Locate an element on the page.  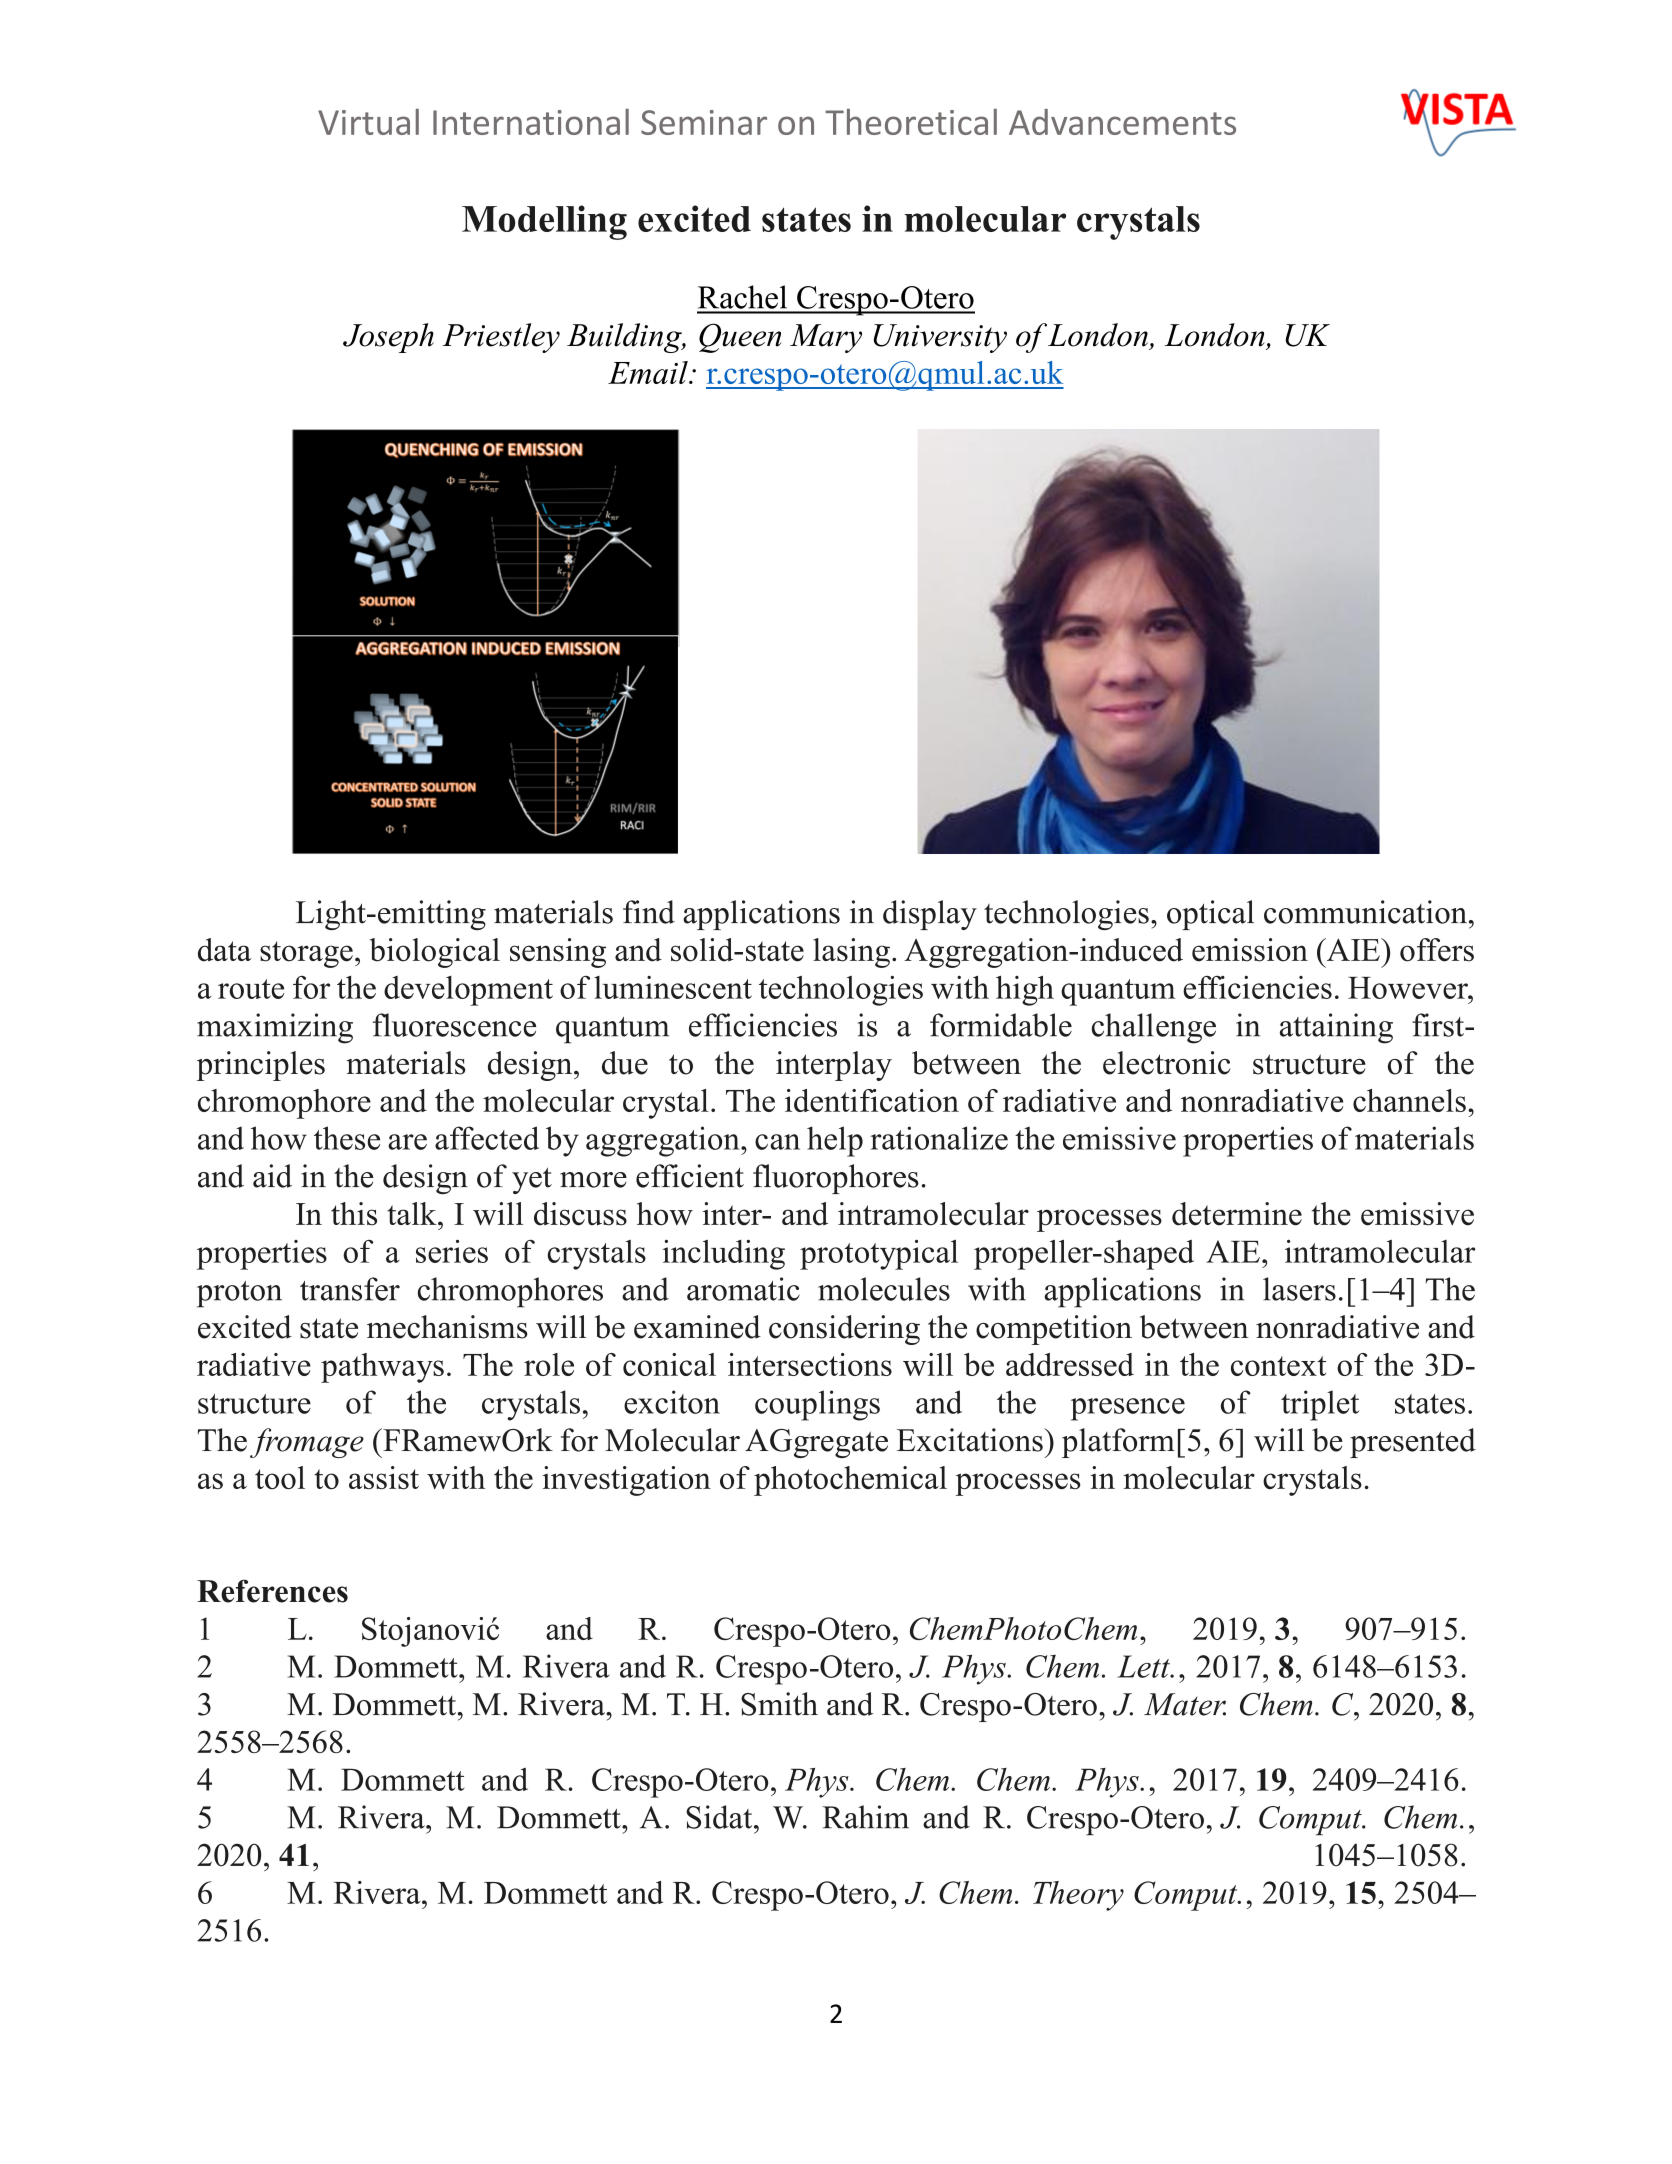
Mary is located at coordinates (826, 338).
